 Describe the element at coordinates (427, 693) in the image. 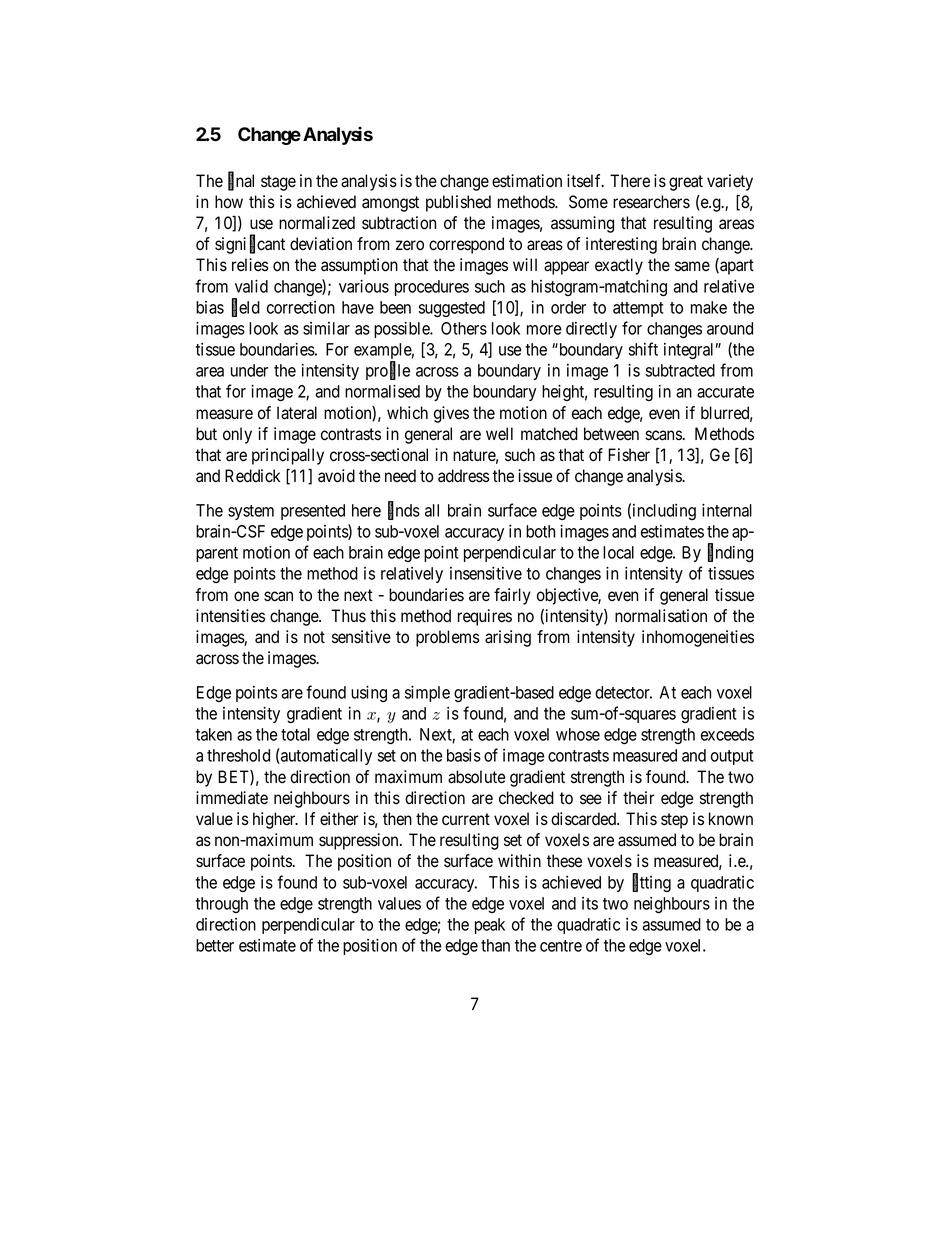

I see `simple` at that location.
